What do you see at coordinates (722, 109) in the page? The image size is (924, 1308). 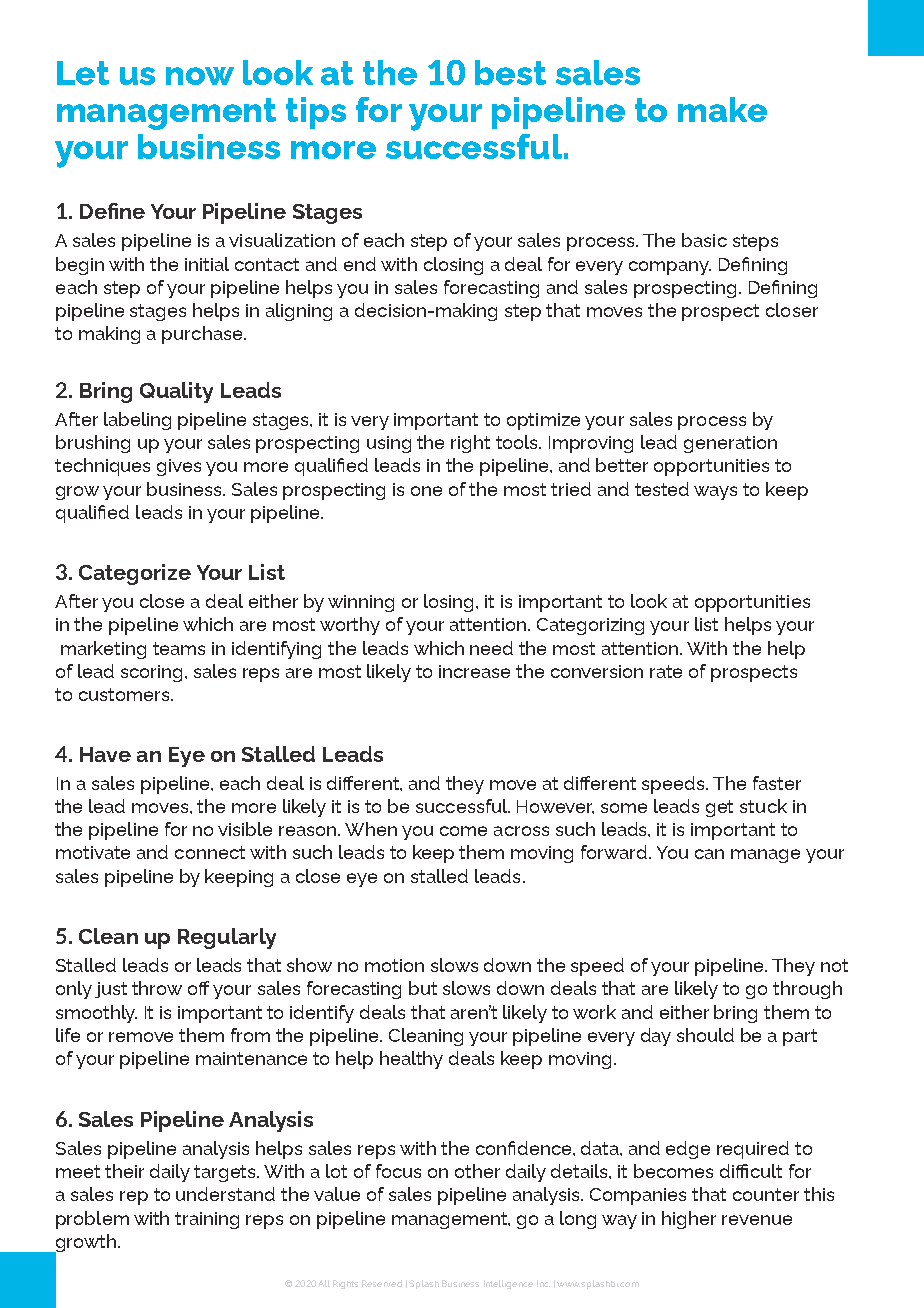 I see `make` at bounding box center [722, 109].
